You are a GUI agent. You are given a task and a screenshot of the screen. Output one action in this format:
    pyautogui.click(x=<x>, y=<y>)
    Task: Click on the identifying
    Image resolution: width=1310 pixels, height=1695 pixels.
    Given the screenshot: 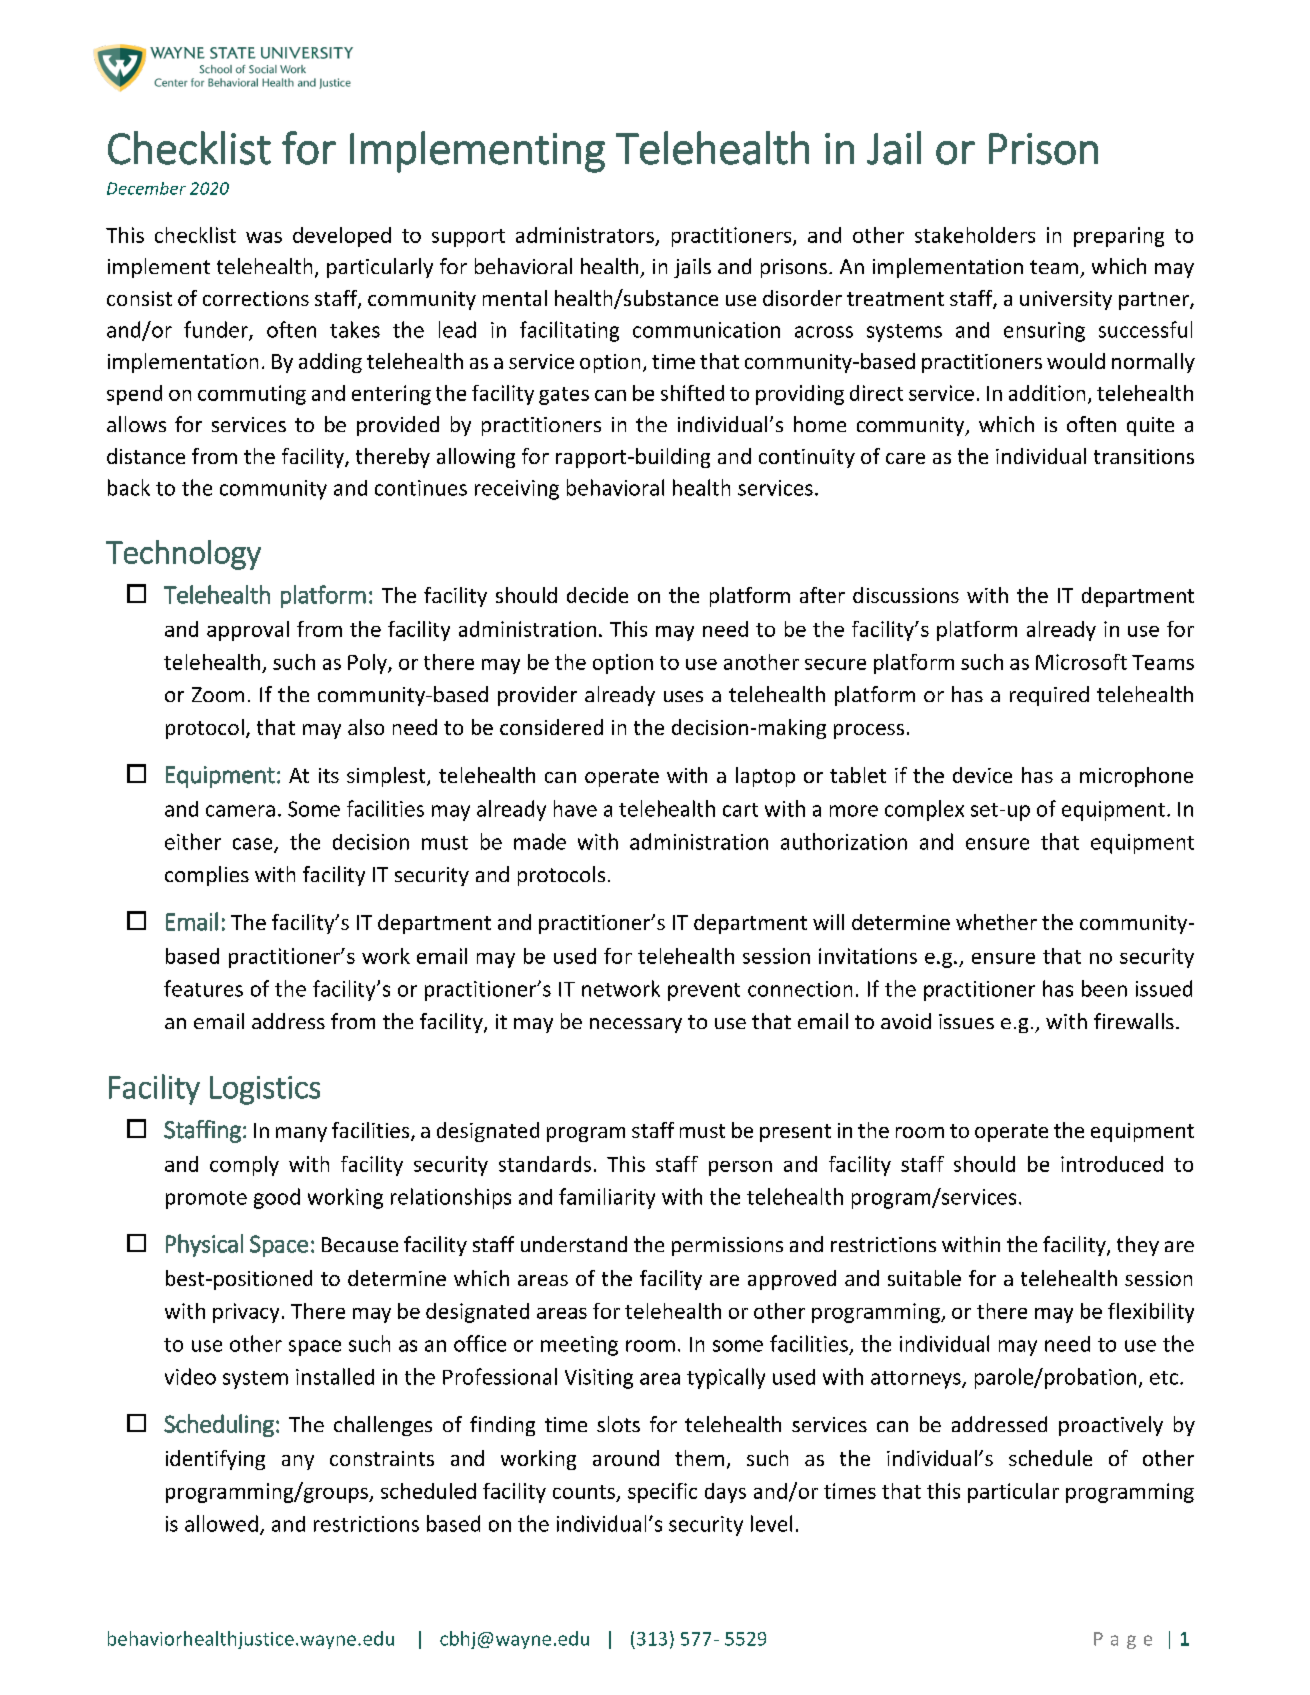 What is the action you would take?
    pyautogui.click(x=215, y=1460)
